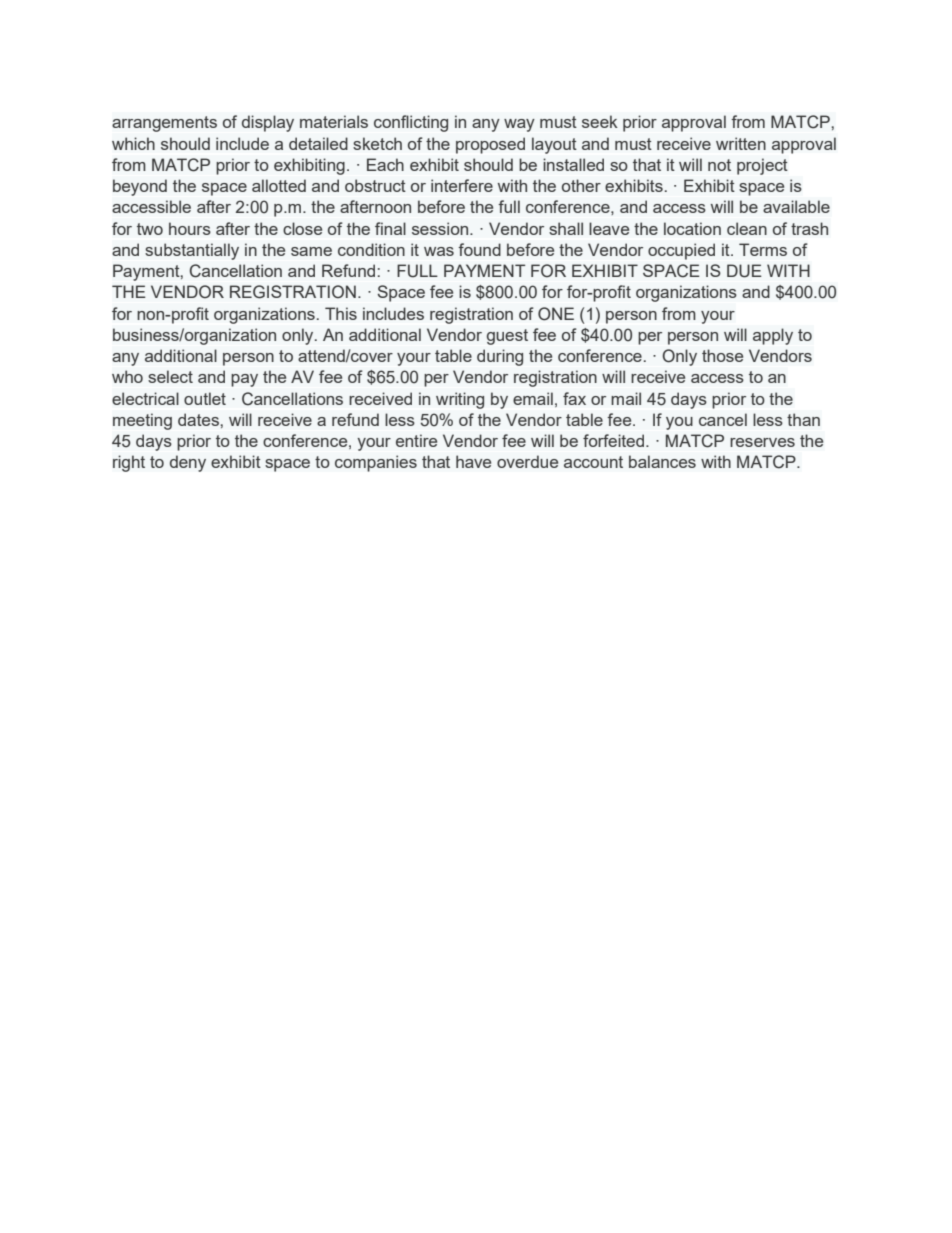 Image resolution: width=952 pixels, height=1233 pixels. What do you see at coordinates (519, 125) in the page?
I see `way` at bounding box center [519, 125].
